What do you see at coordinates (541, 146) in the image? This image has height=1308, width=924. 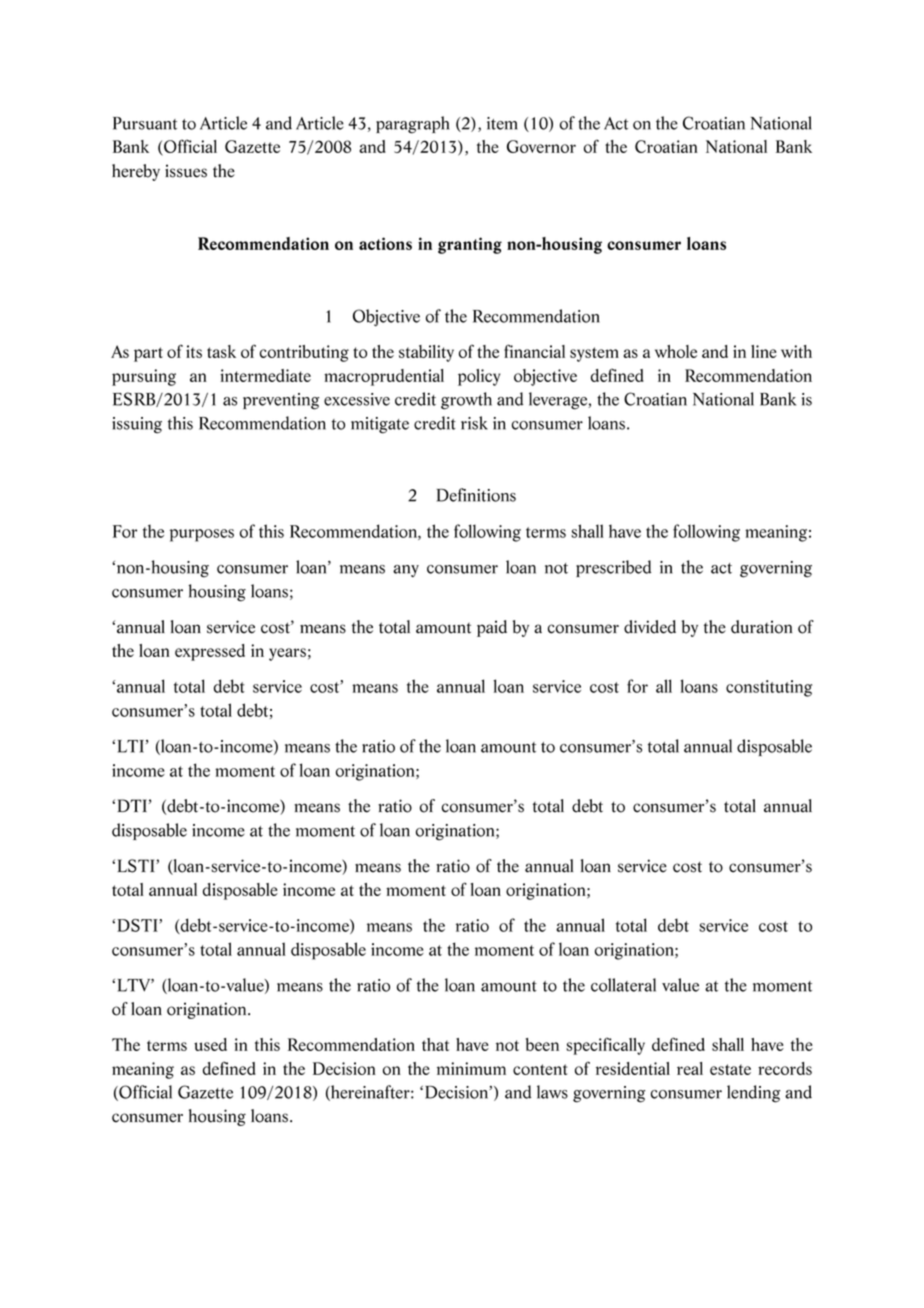 I see `Governor` at bounding box center [541, 146].
